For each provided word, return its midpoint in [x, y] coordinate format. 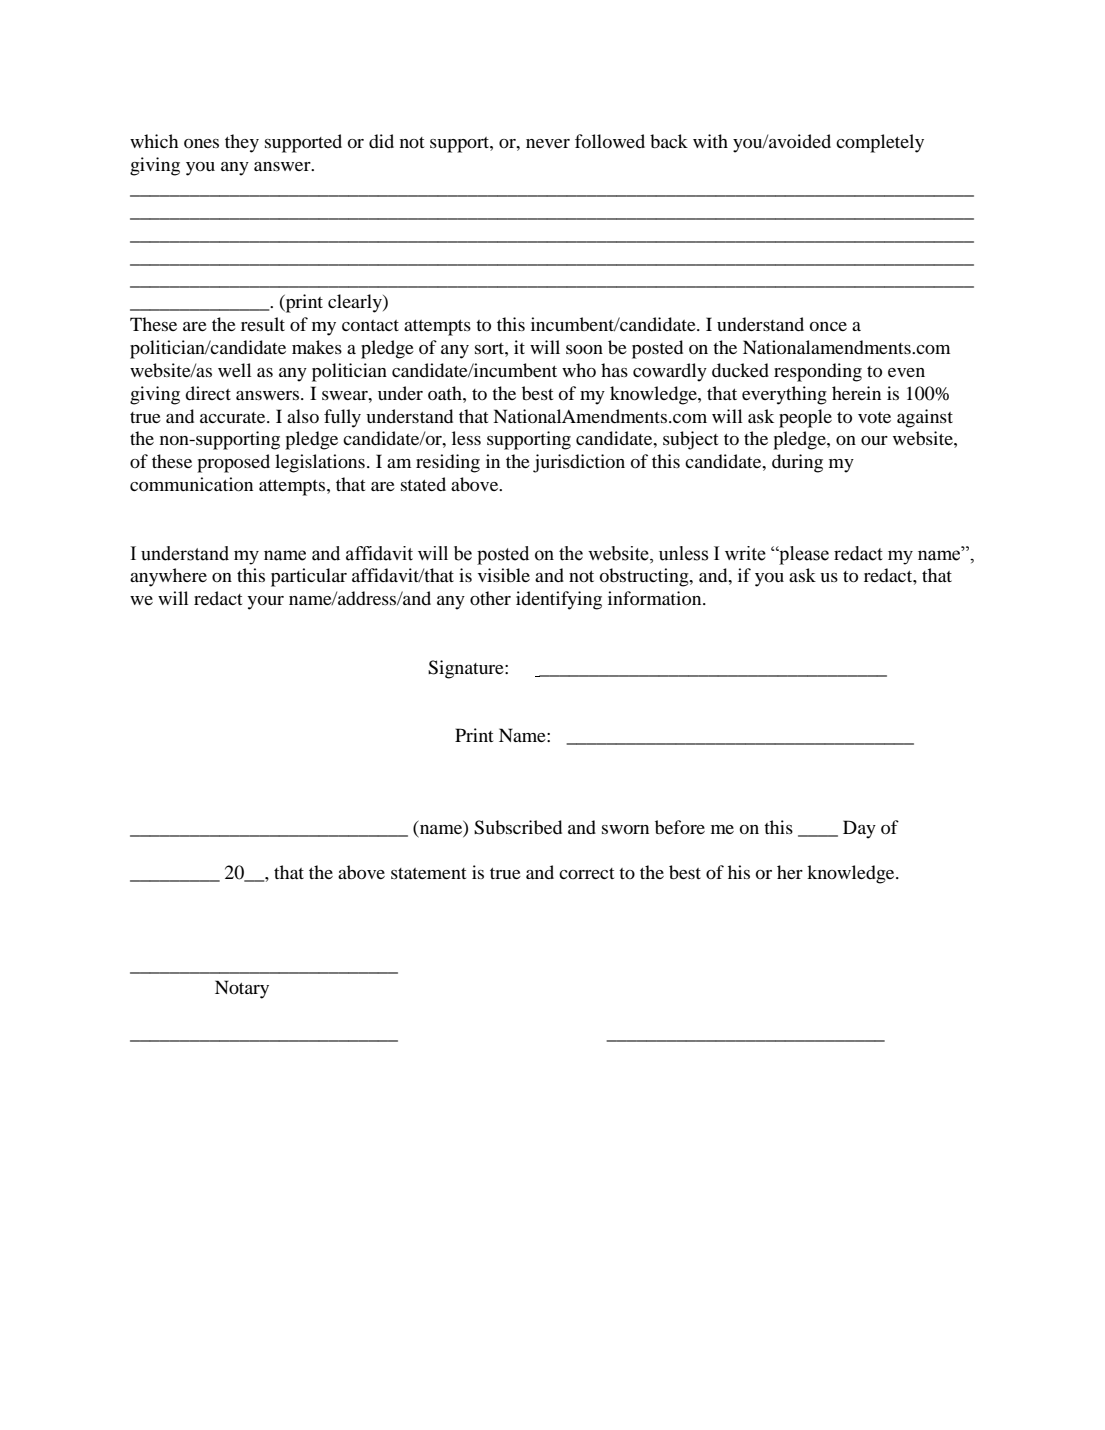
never [548, 143]
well [234, 370]
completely [880, 143]
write [745, 553]
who [579, 370]
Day [859, 829]
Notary [242, 989]
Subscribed [518, 827]
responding [818, 372]
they [242, 143]
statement [428, 873]
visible [504, 575]
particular [309, 577]
